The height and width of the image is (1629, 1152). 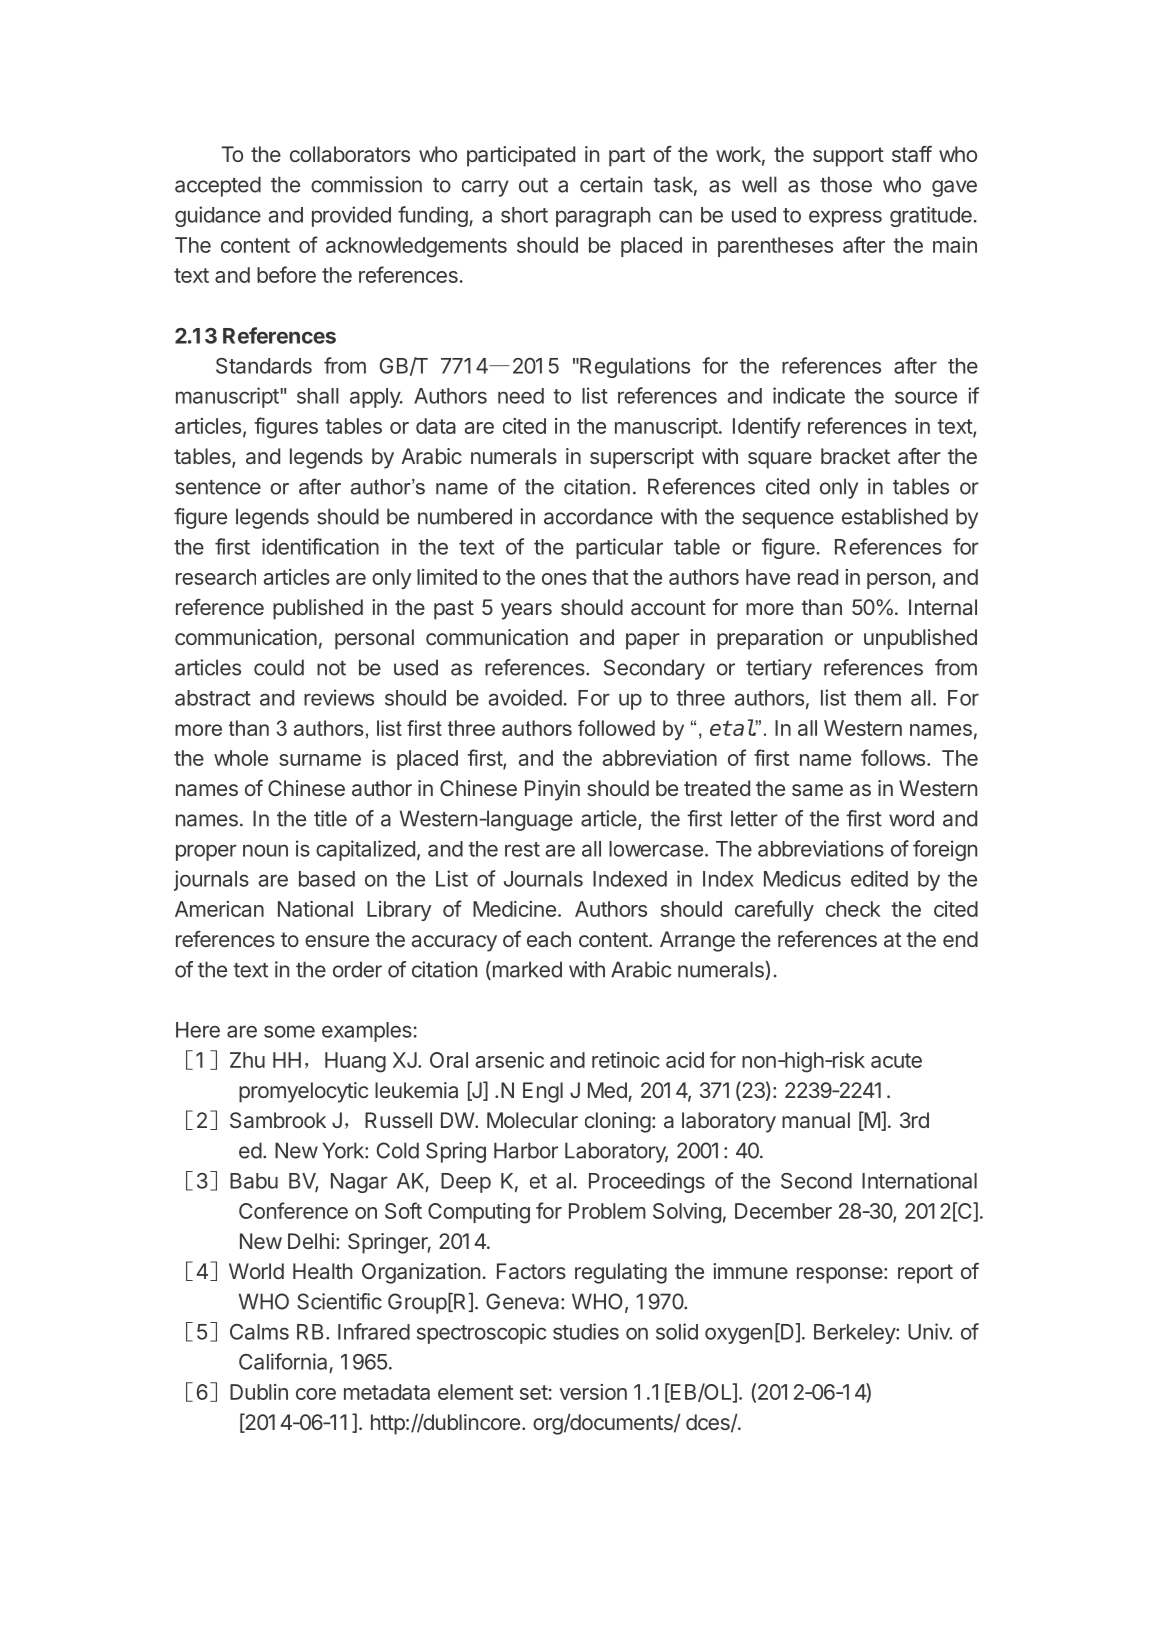 I want to click on each, so click(x=549, y=939).
